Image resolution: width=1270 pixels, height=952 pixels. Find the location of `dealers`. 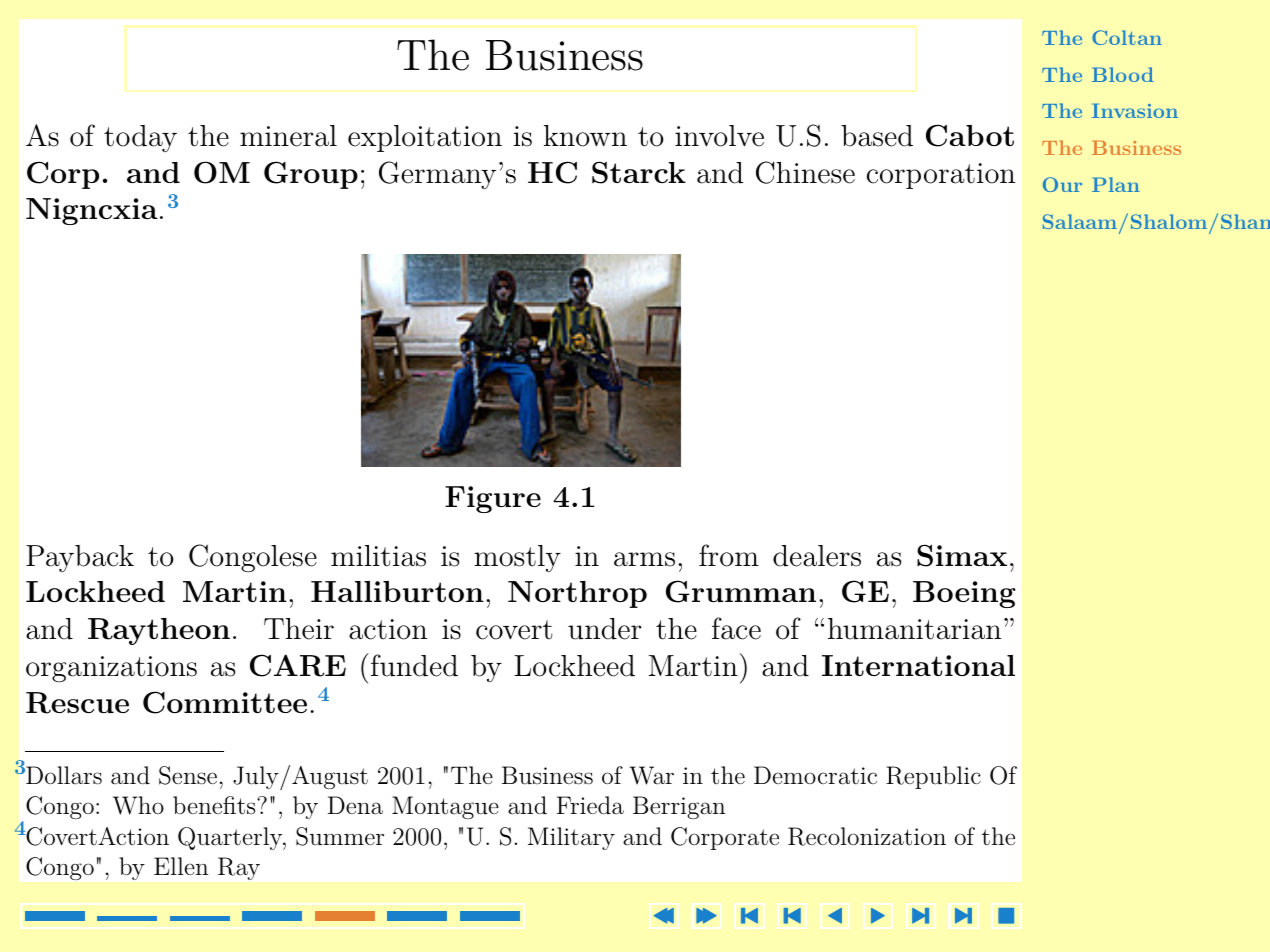

dealers is located at coordinates (817, 556).
